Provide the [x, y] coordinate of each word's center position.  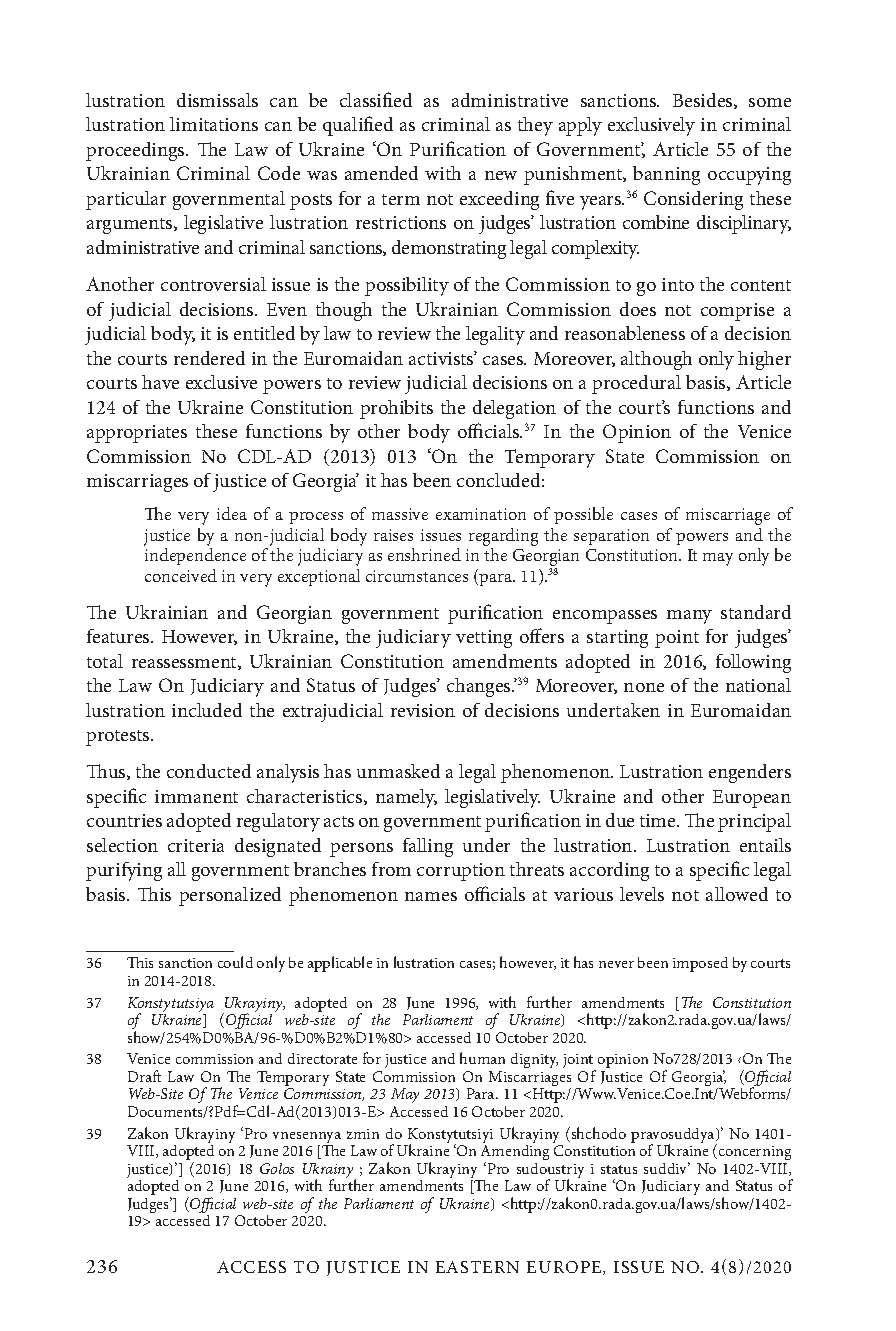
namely [406, 798]
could [235, 962]
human [482, 1058]
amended [381, 173]
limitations [214, 124]
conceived [181, 575]
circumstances [417, 576]
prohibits [396, 409]
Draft [144, 1076]
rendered [209, 358]
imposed [700, 964]
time [659, 820]
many [689, 617]
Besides [704, 101]
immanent [196, 796]
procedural [636, 384]
